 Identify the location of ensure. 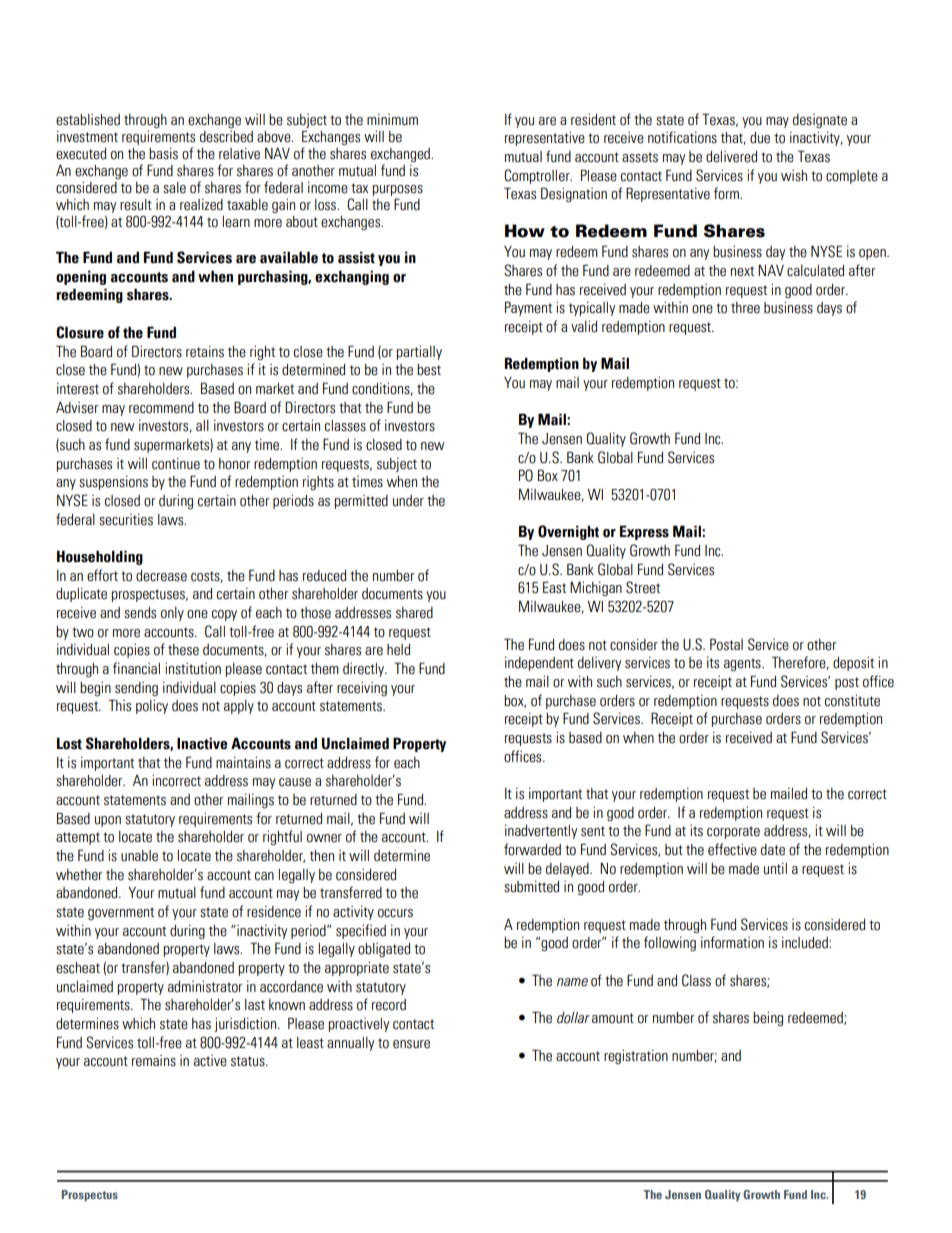
(411, 1044).
